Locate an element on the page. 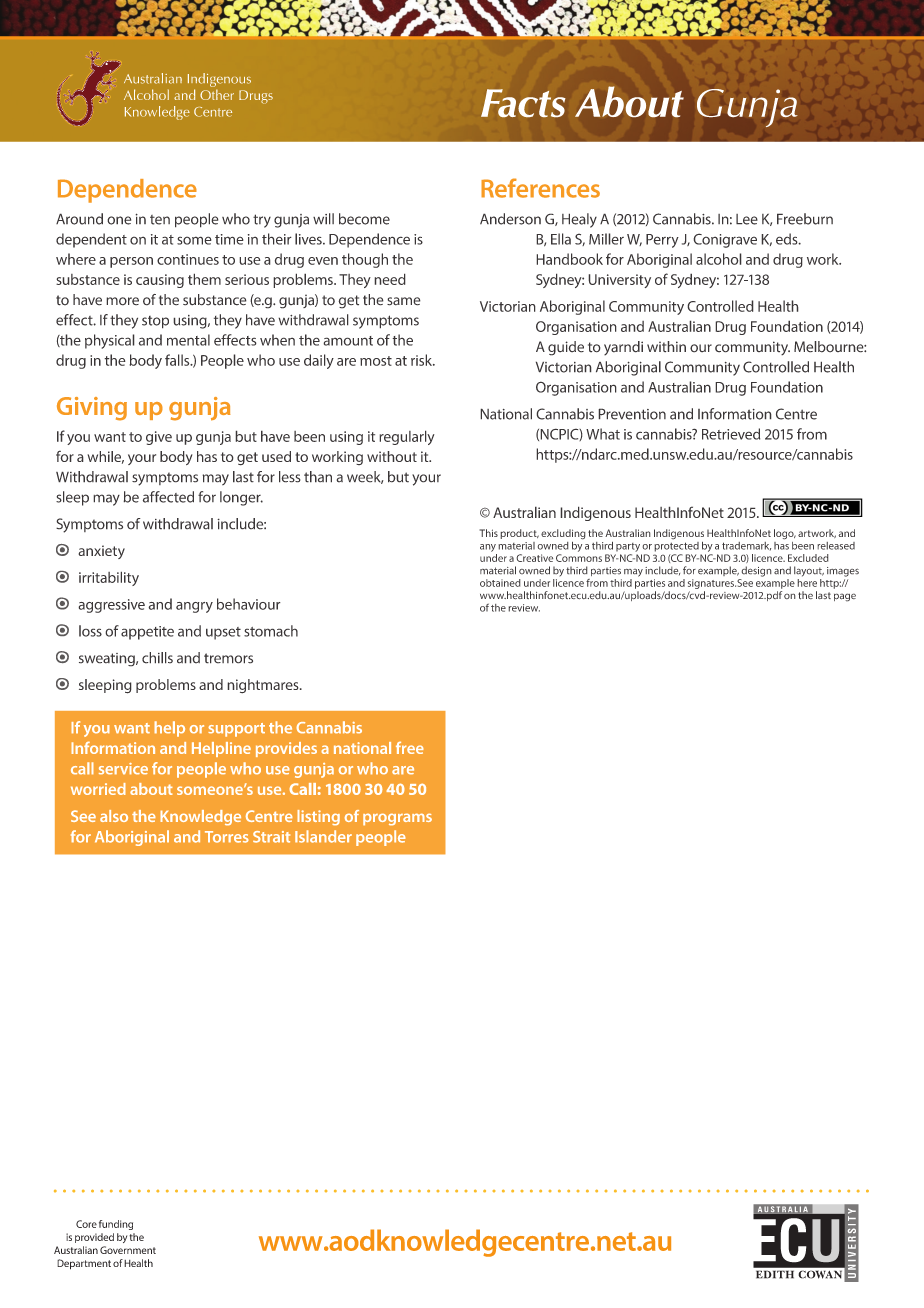 This page has height=1308, width=924. Perry is located at coordinates (662, 241).
